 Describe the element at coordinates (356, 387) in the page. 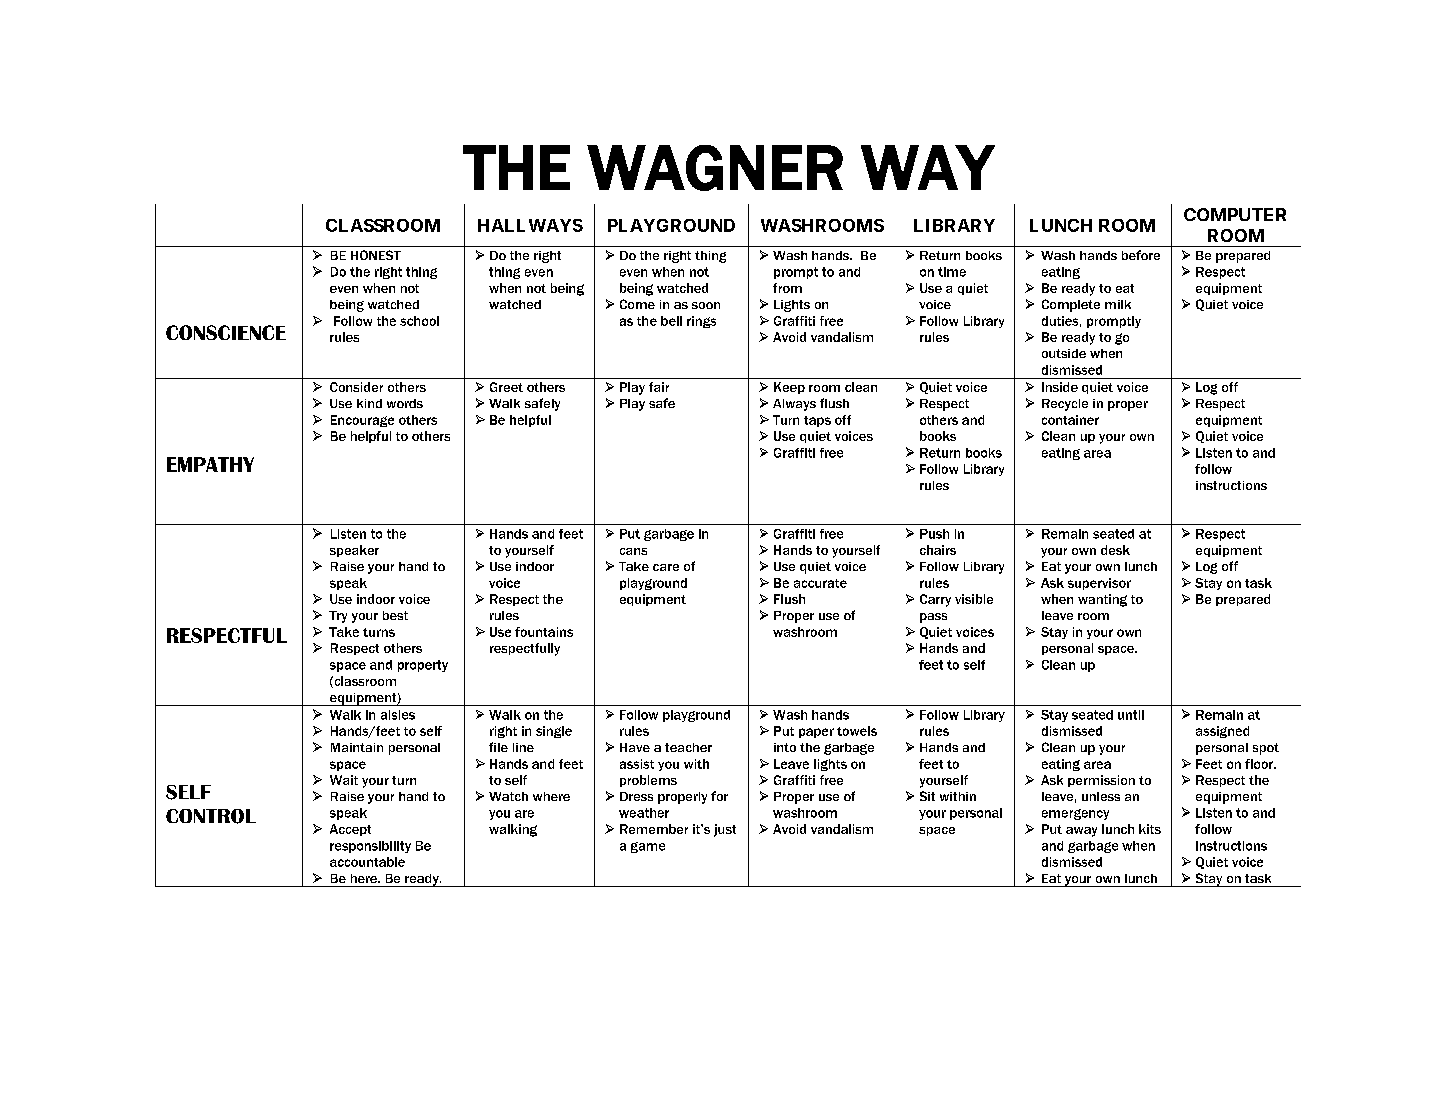

I see `Consider` at that location.
